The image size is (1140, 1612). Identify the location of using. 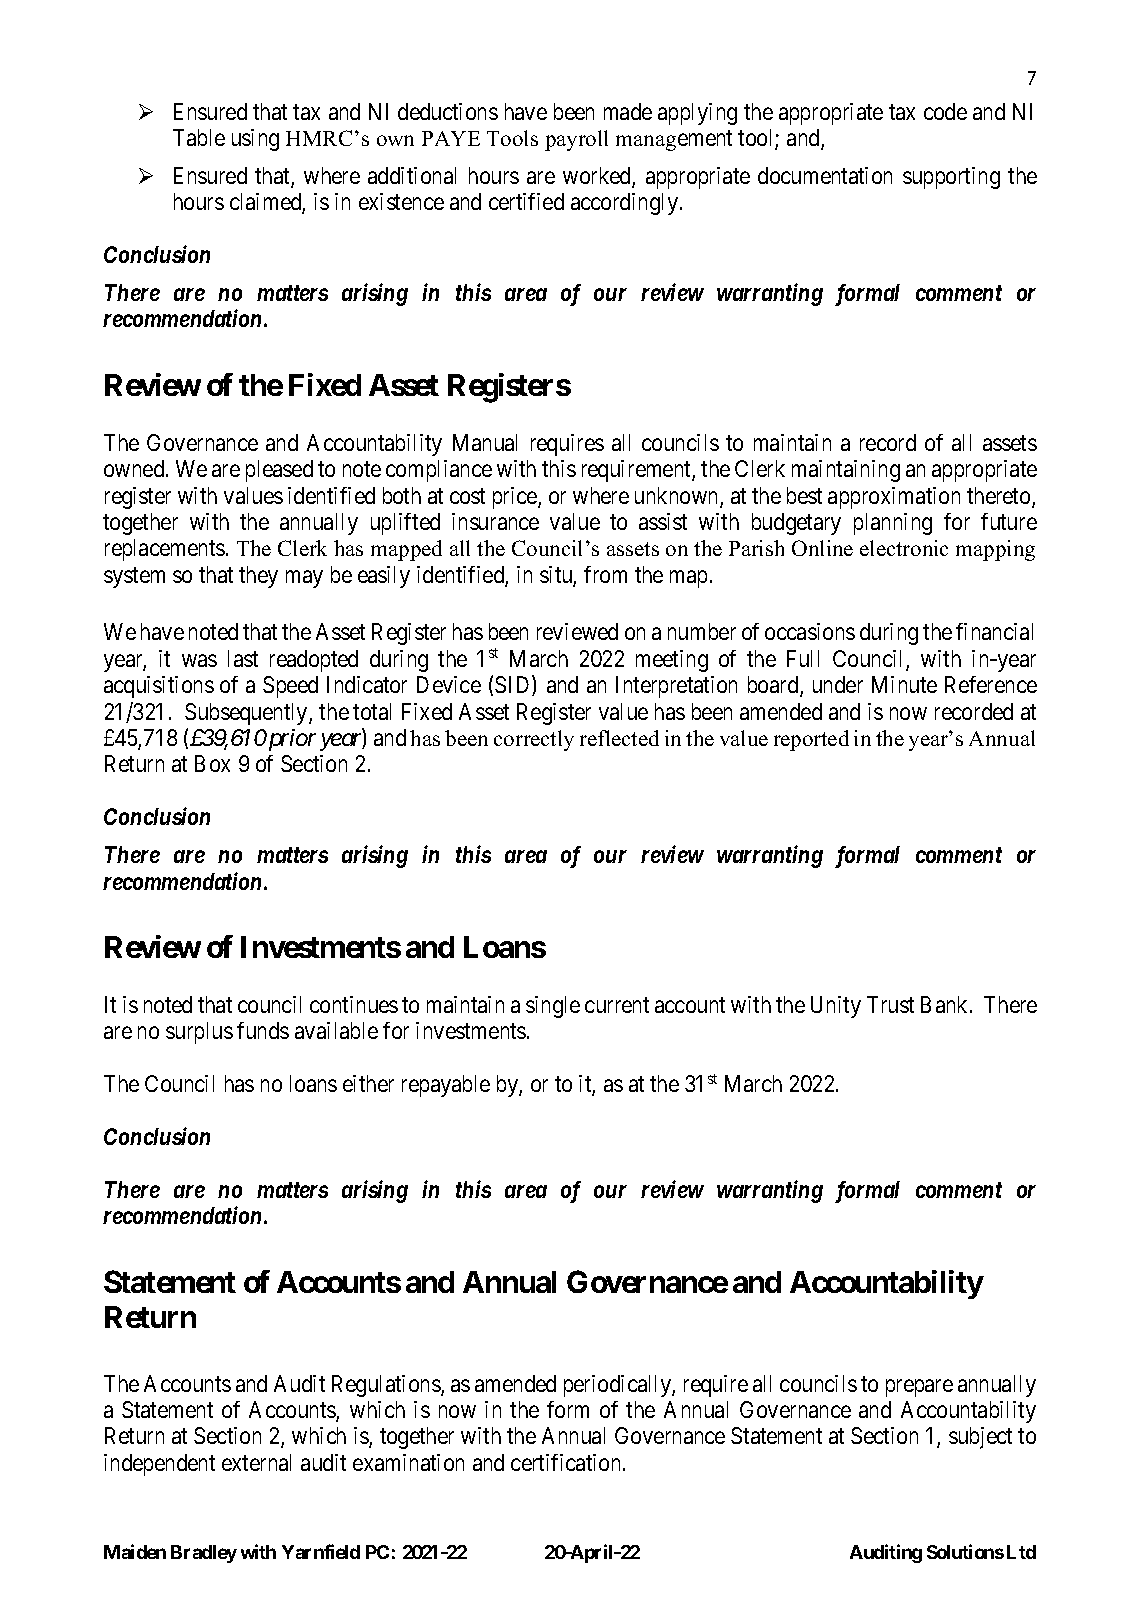
(255, 140).
